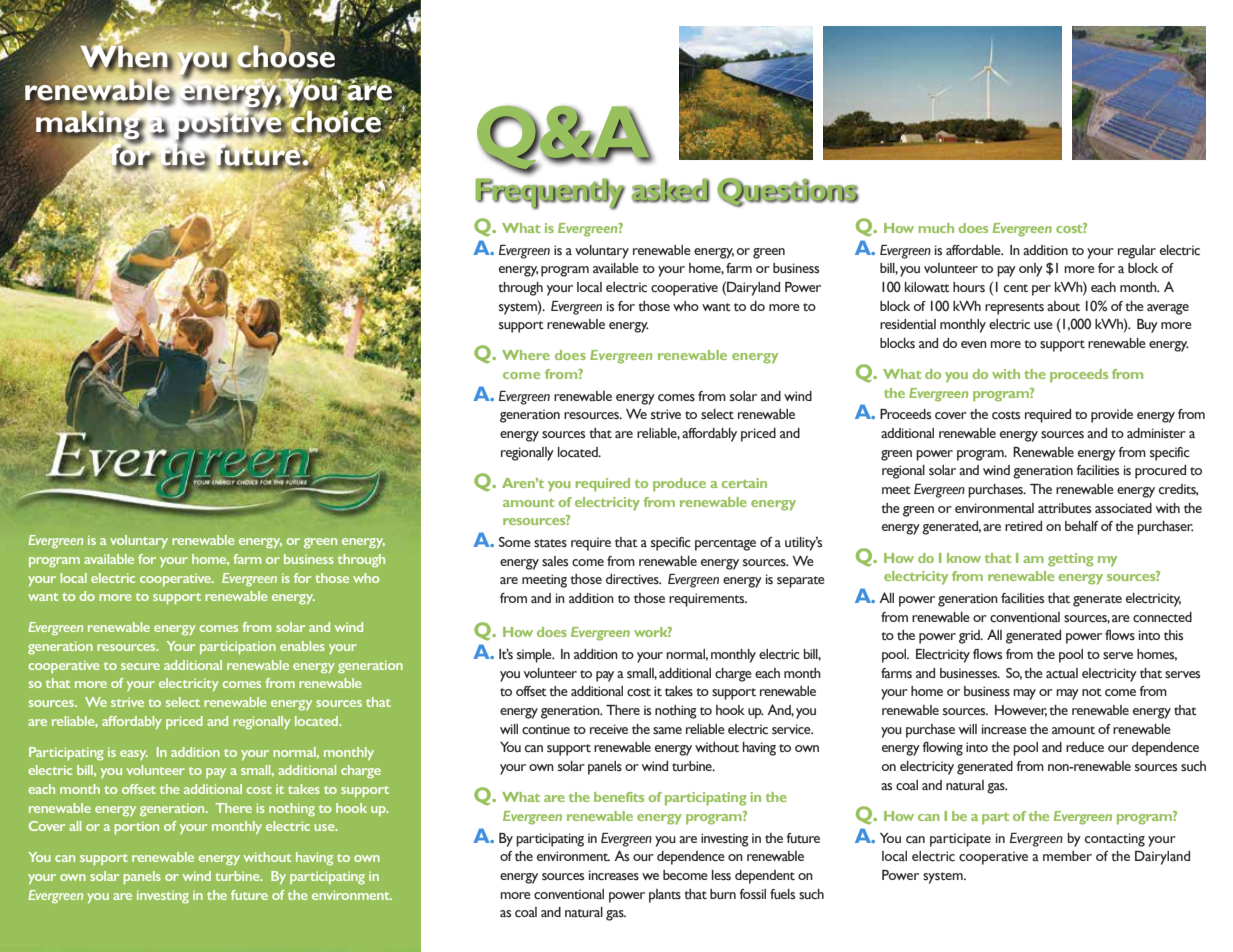 The height and width of the screenshot is (952, 1233). Describe the element at coordinates (908, 324) in the screenshot. I see `residential` at that location.
